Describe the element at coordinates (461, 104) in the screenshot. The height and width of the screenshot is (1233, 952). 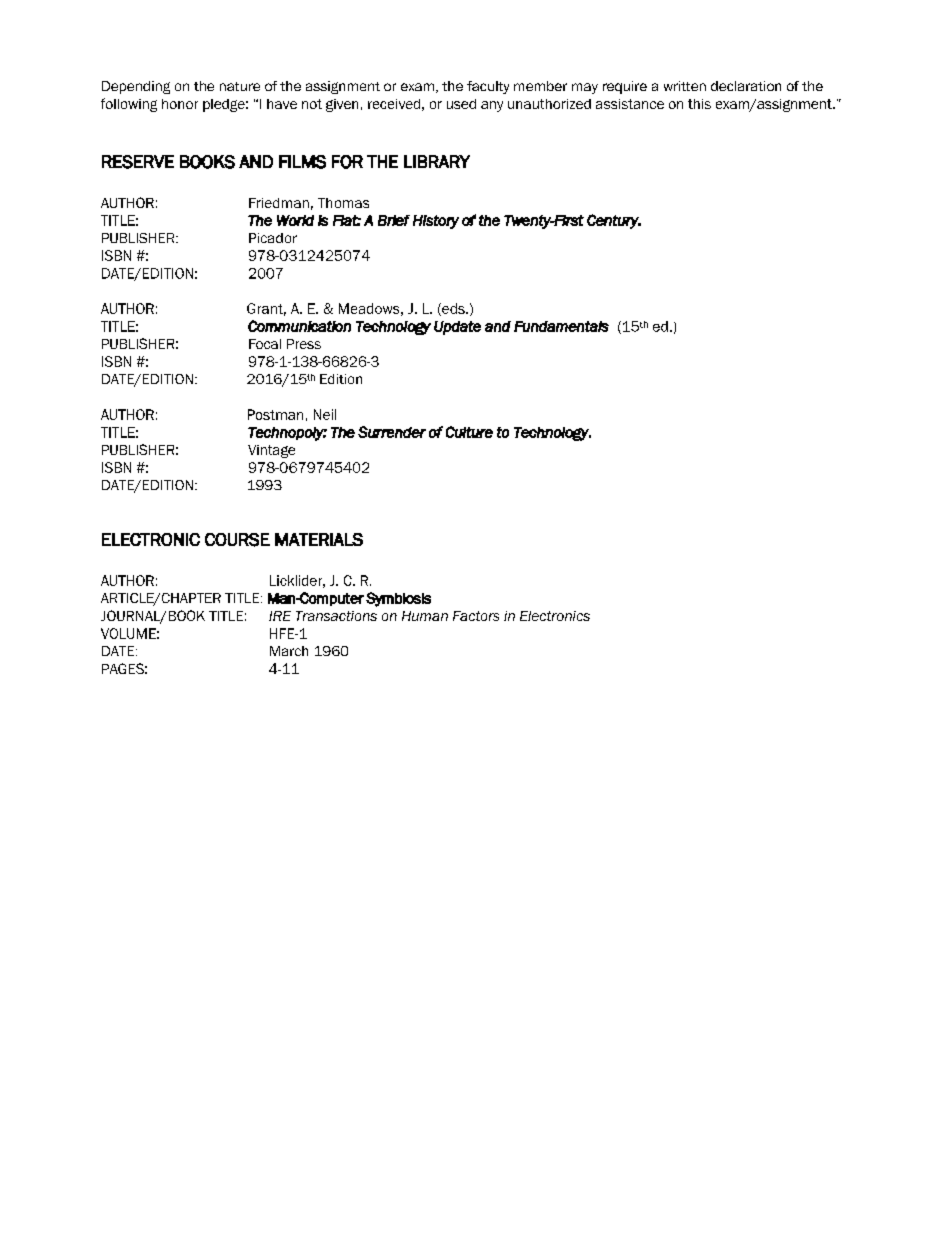
I see `used` at that location.
